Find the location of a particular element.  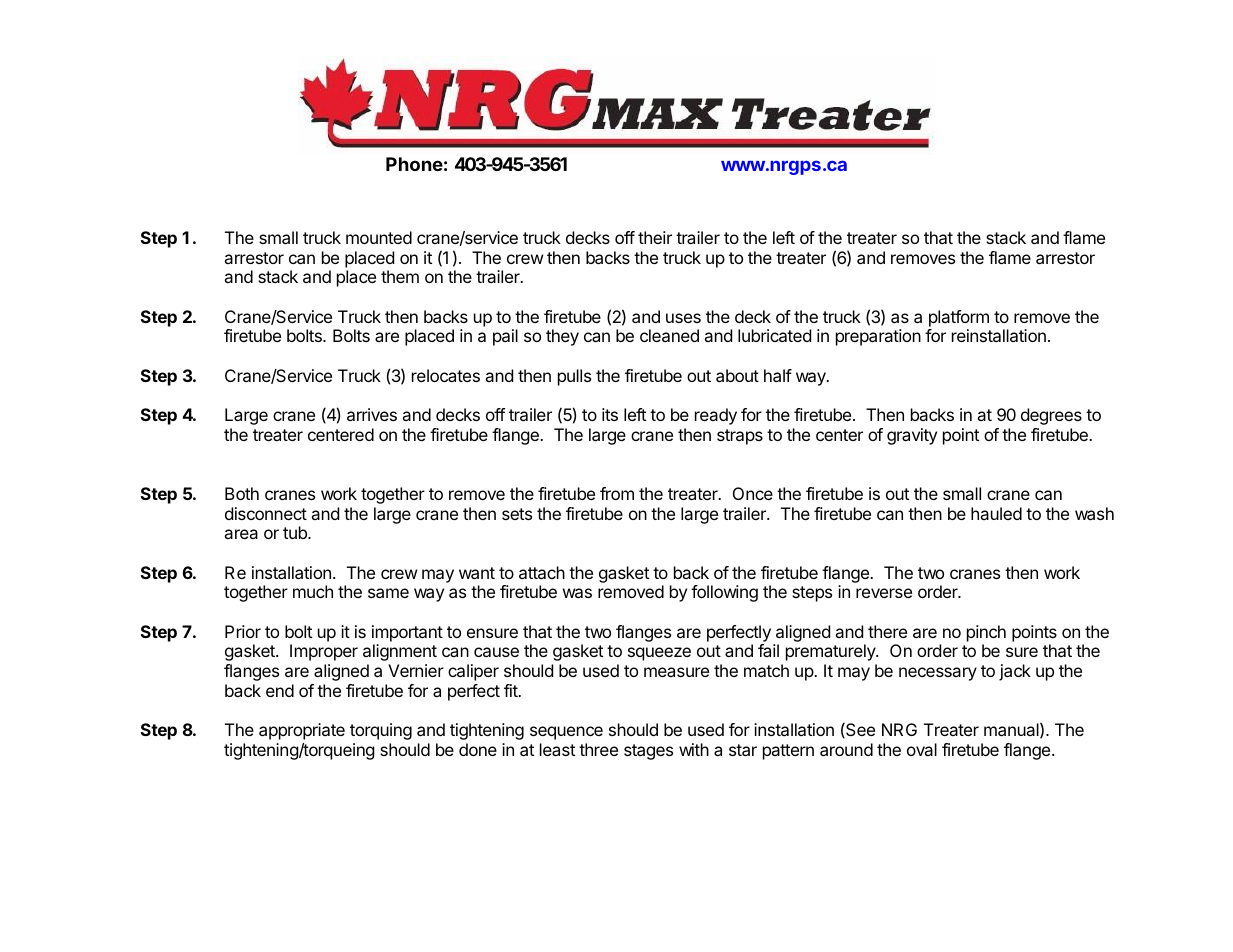

from is located at coordinates (617, 493).
